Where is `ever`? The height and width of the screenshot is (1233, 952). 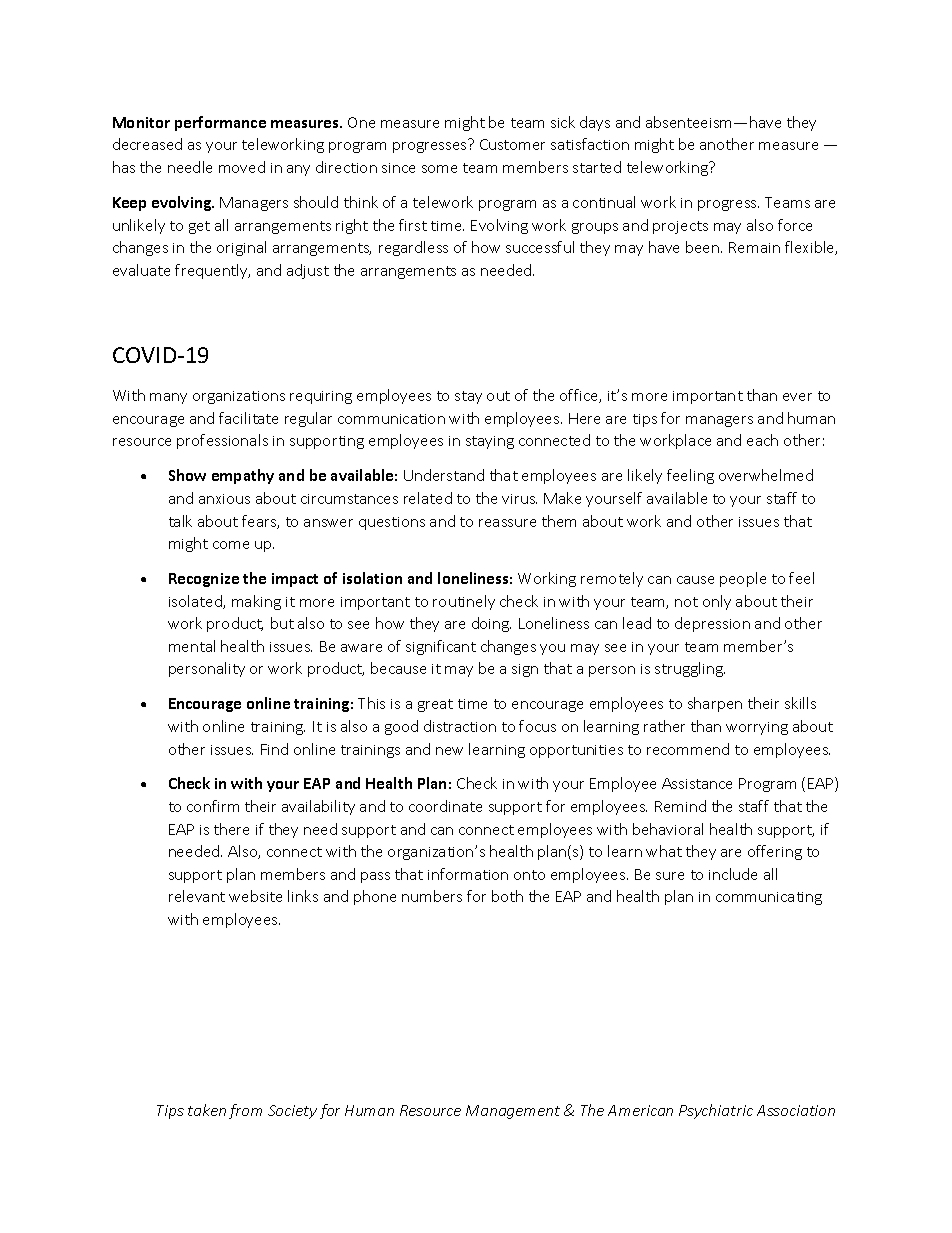
ever is located at coordinates (797, 397).
